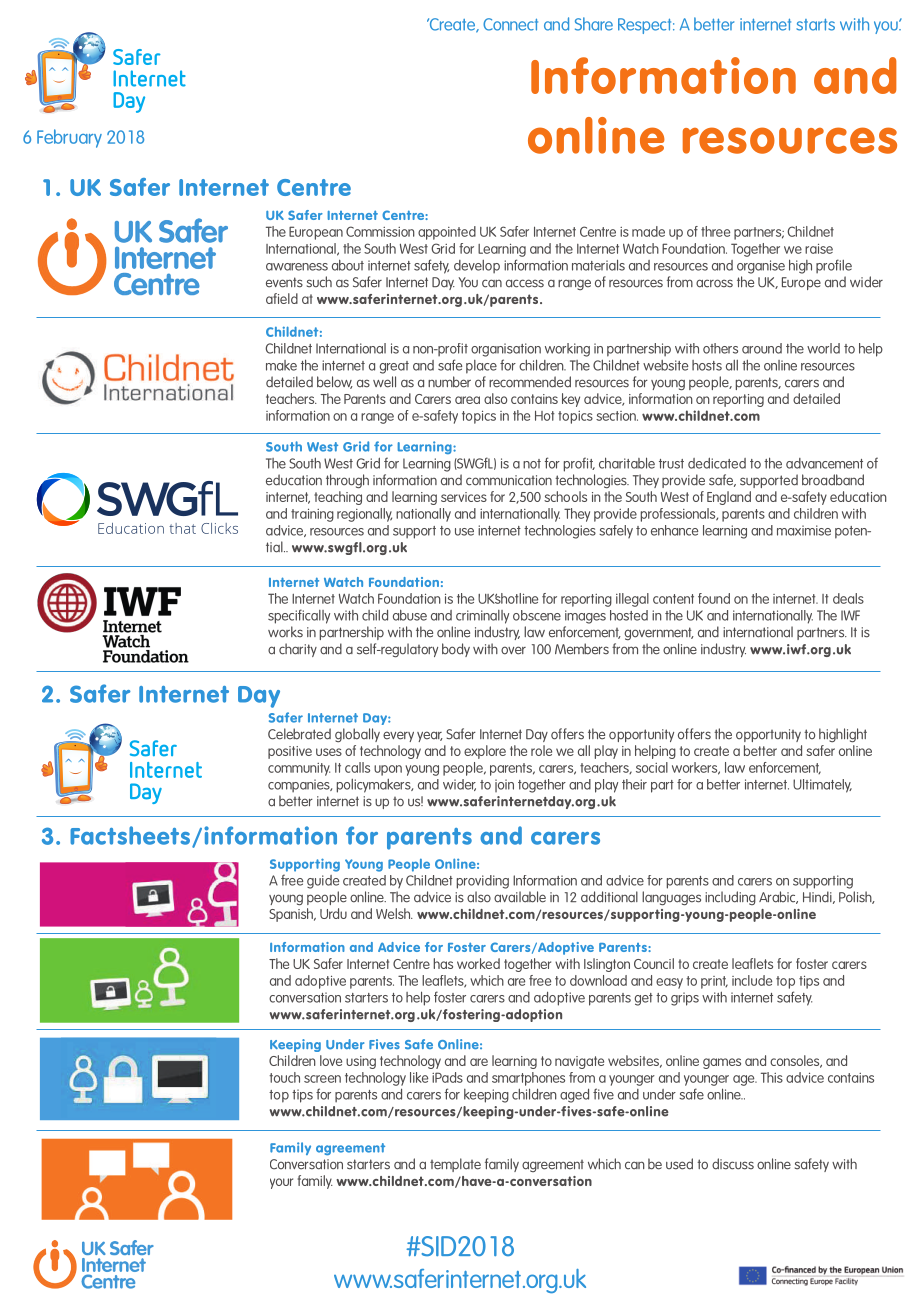 The image size is (924, 1308). I want to click on area, so click(467, 400).
